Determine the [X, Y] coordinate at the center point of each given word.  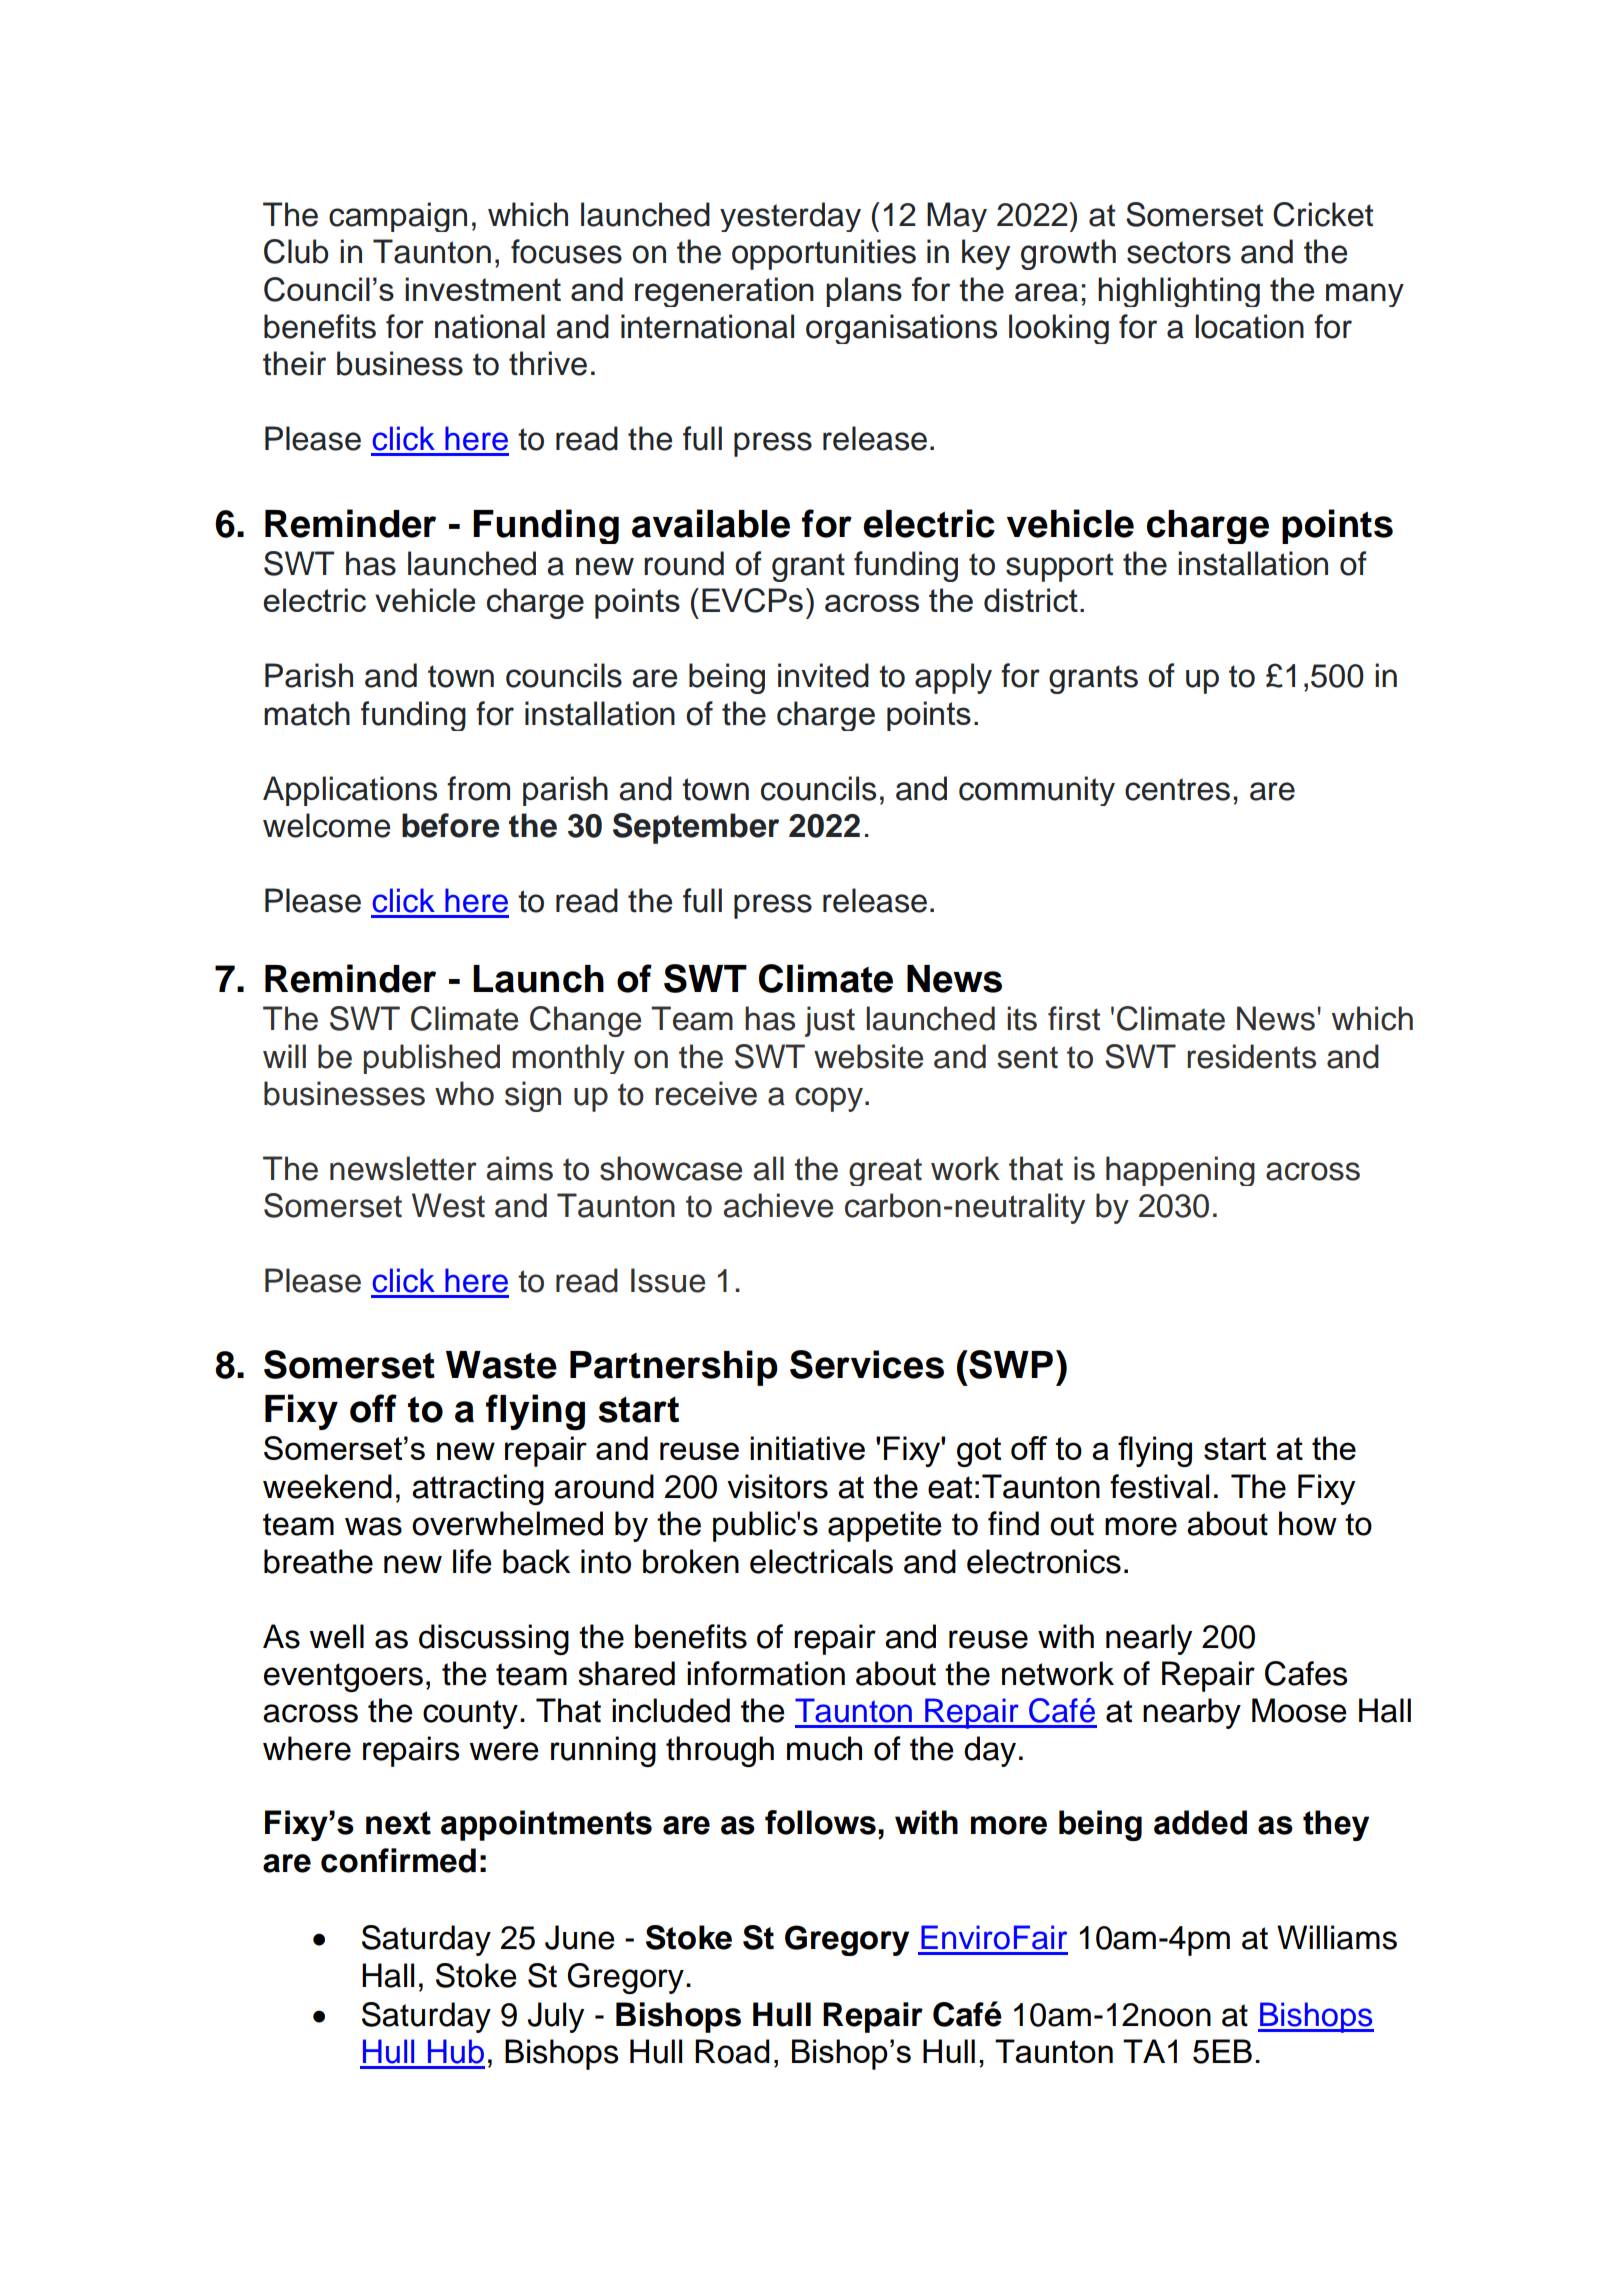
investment [483, 289]
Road [732, 2051]
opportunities [824, 254]
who [464, 1093]
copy [830, 1099]
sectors [1179, 252]
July [556, 2017]
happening [1180, 1171]
